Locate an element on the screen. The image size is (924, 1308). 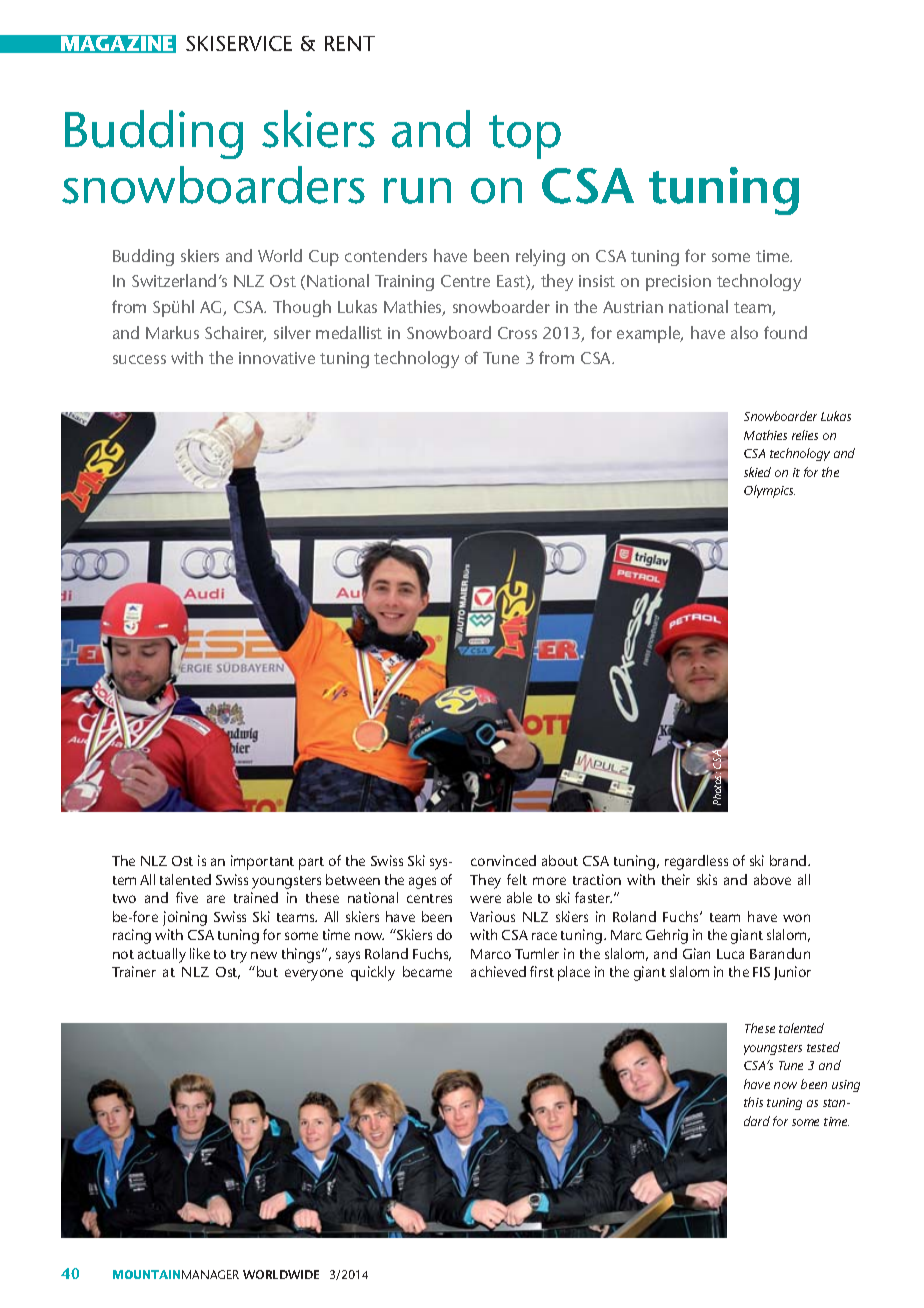
above is located at coordinates (772, 879).
